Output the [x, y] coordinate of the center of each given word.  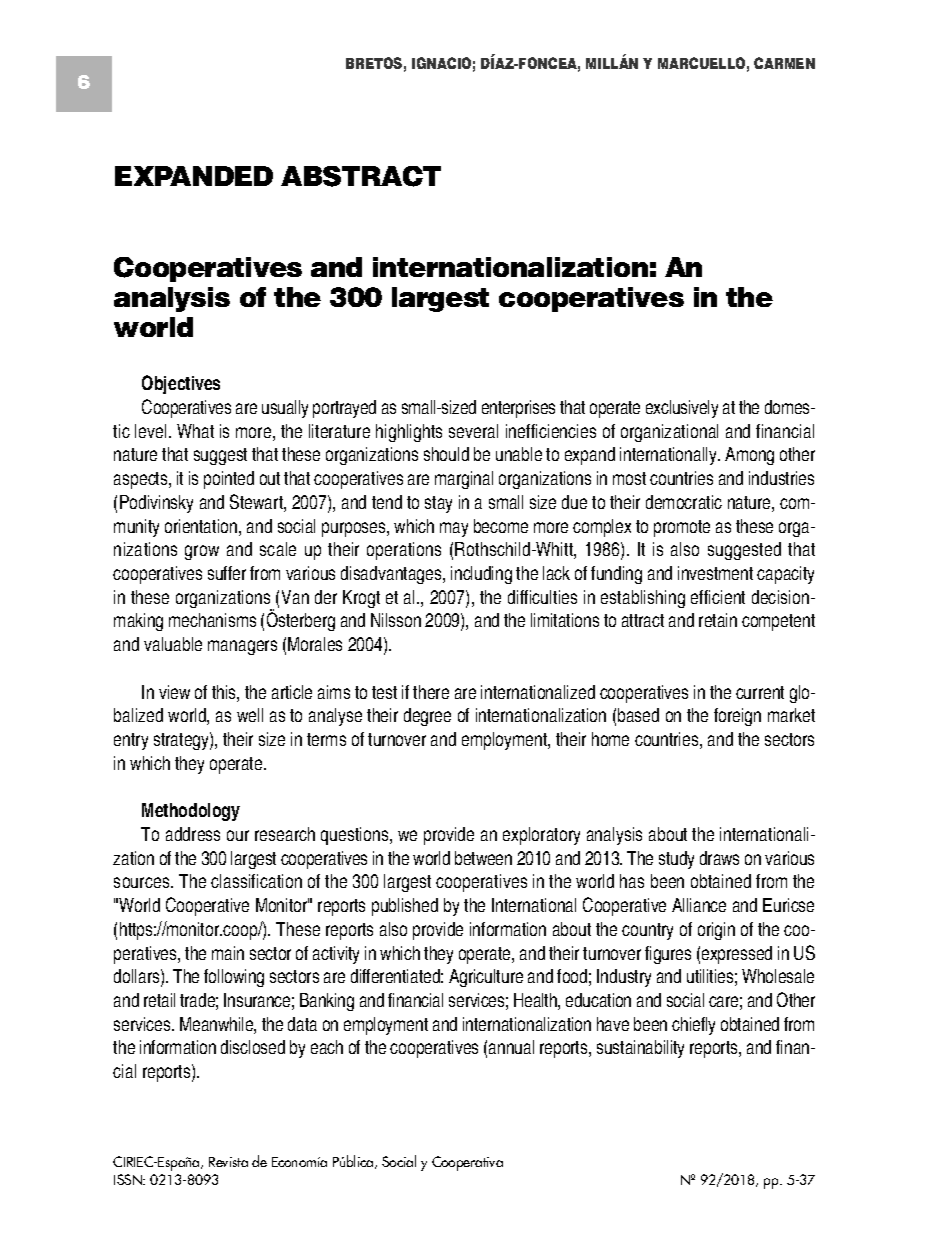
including [481, 575]
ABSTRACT [361, 176]
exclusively [682, 409]
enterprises [518, 409]
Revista [228, 1162]
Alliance [699, 905]
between [483, 858]
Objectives [181, 384]
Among [749, 456]
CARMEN [784, 63]
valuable [173, 644]
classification [256, 881]
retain [718, 620]
